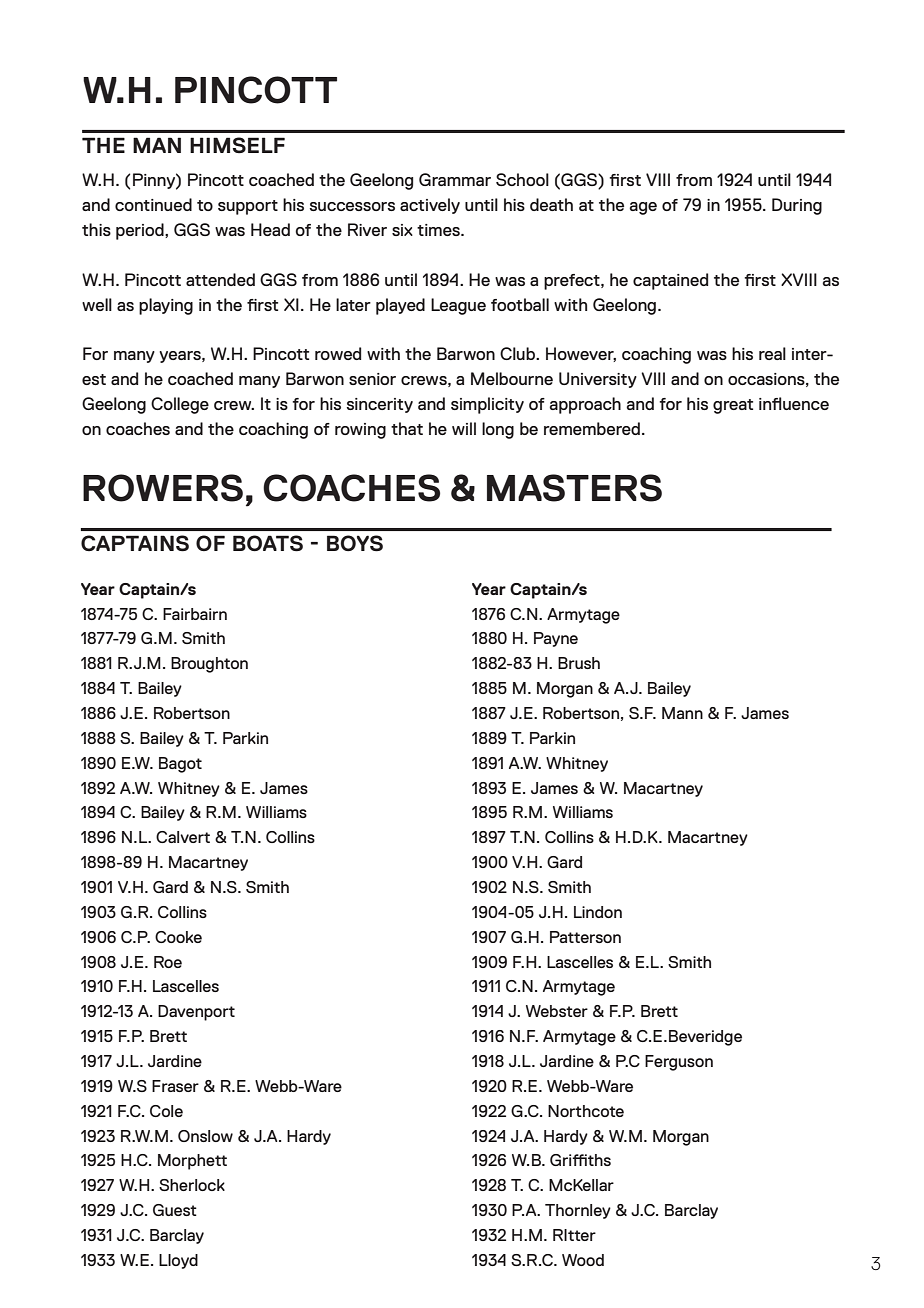 Image resolution: width=924 pixels, height=1308 pixels. I want to click on Guest, so click(175, 1210).
